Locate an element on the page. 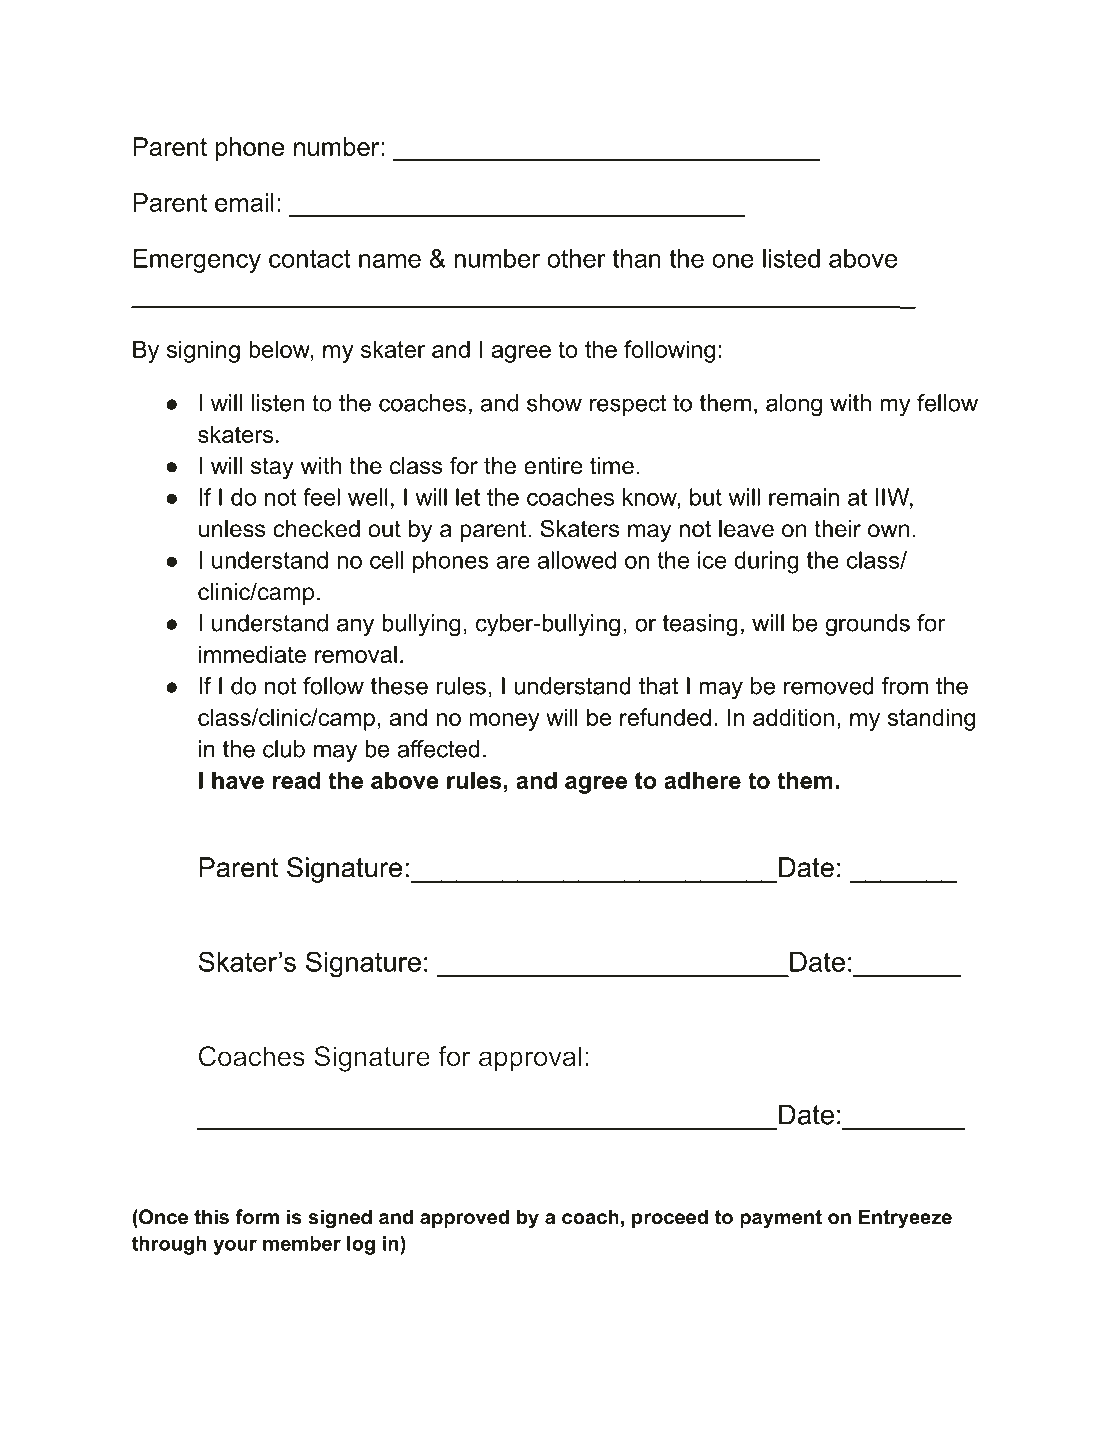 Image resolution: width=1119 pixels, height=1449 pixels. other is located at coordinates (576, 258).
